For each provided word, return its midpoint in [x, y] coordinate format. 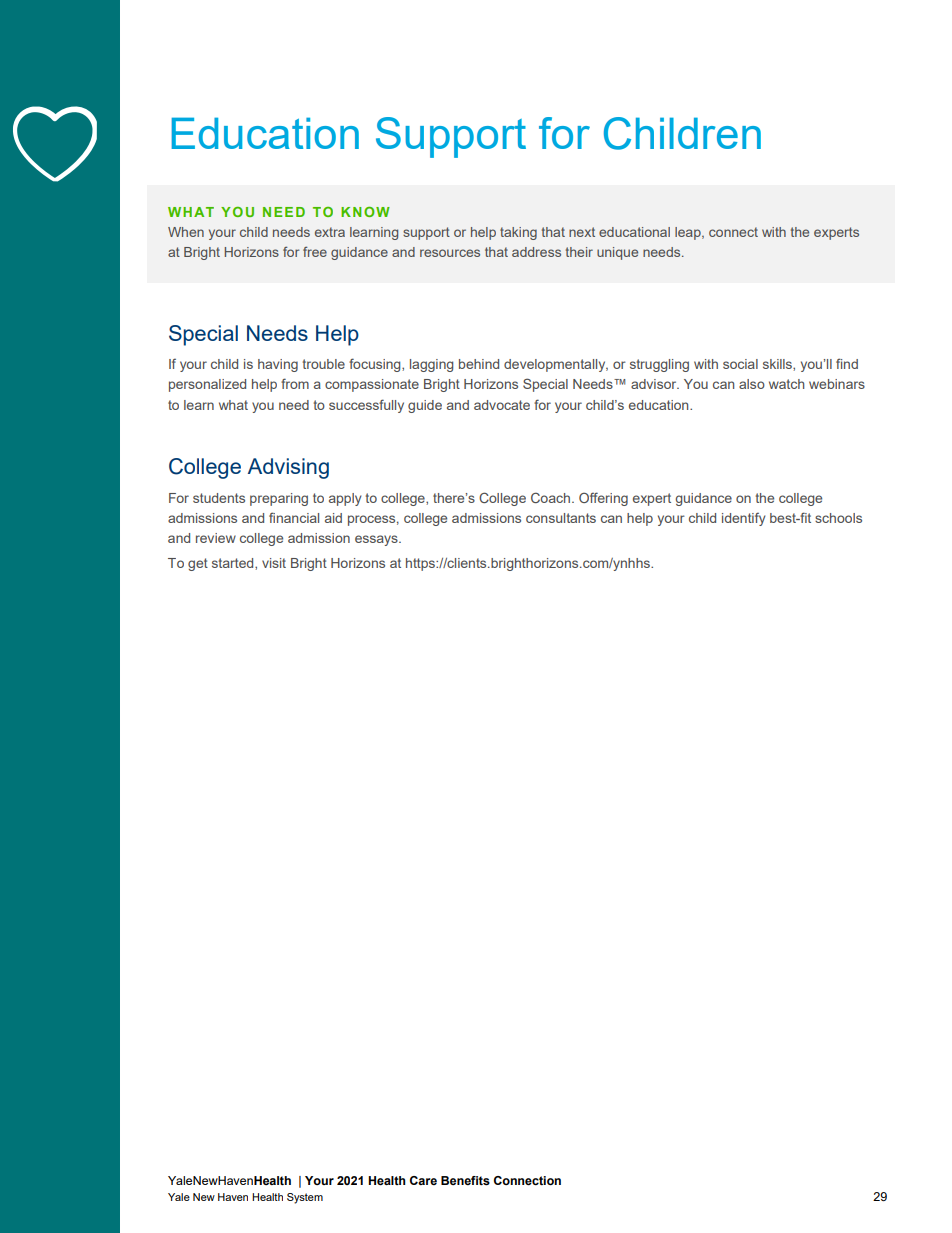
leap [689, 233]
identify [744, 519]
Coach [552, 497]
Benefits [465, 1181]
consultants [561, 518]
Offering [603, 499]
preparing [279, 499]
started [234, 564]
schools [838, 518]
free [315, 251]
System [305, 1198]
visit [274, 563]
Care [423, 1180]
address [536, 252]
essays [377, 540]
